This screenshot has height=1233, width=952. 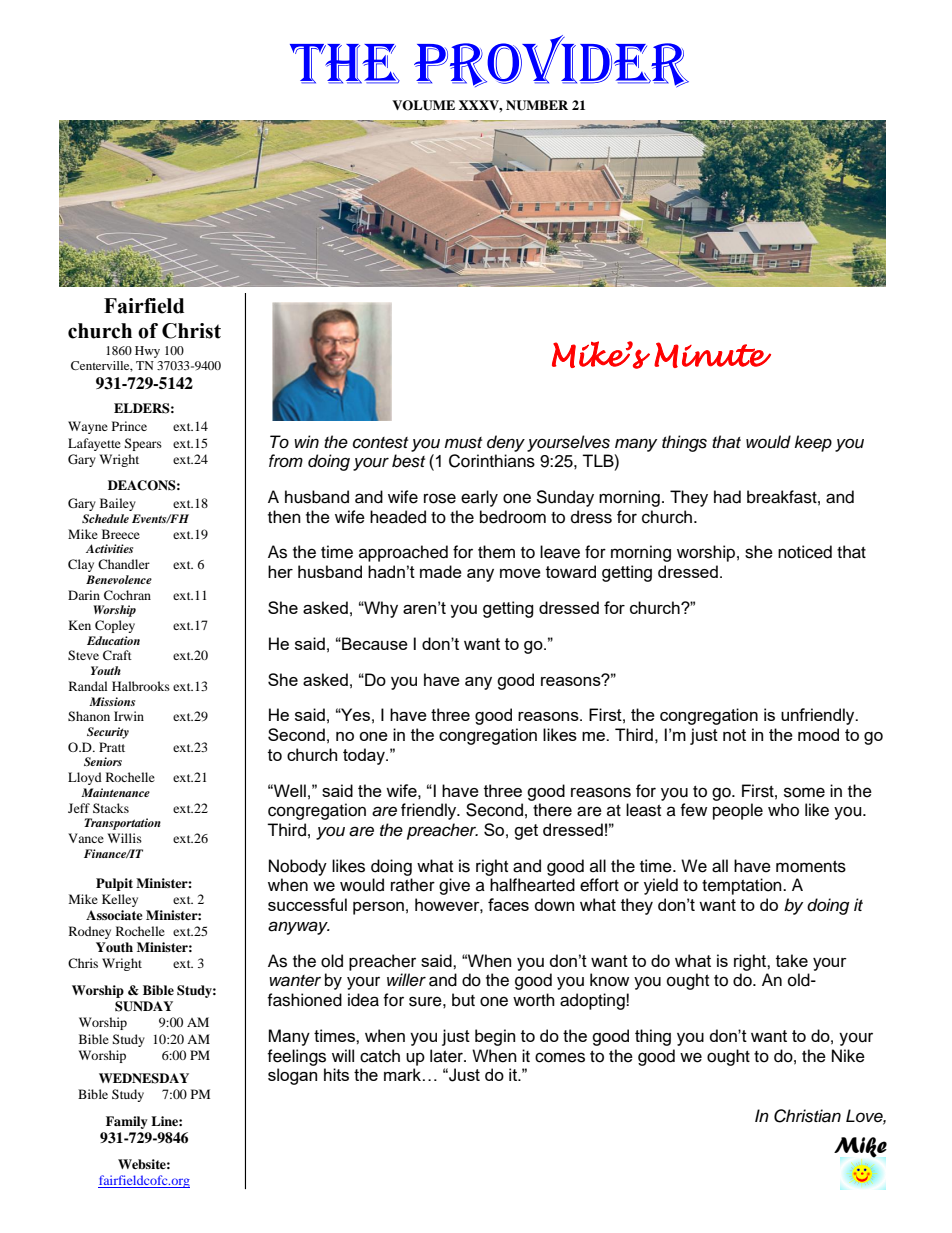 What do you see at coordinates (120, 900) in the screenshot?
I see `Kelley` at bounding box center [120, 900].
